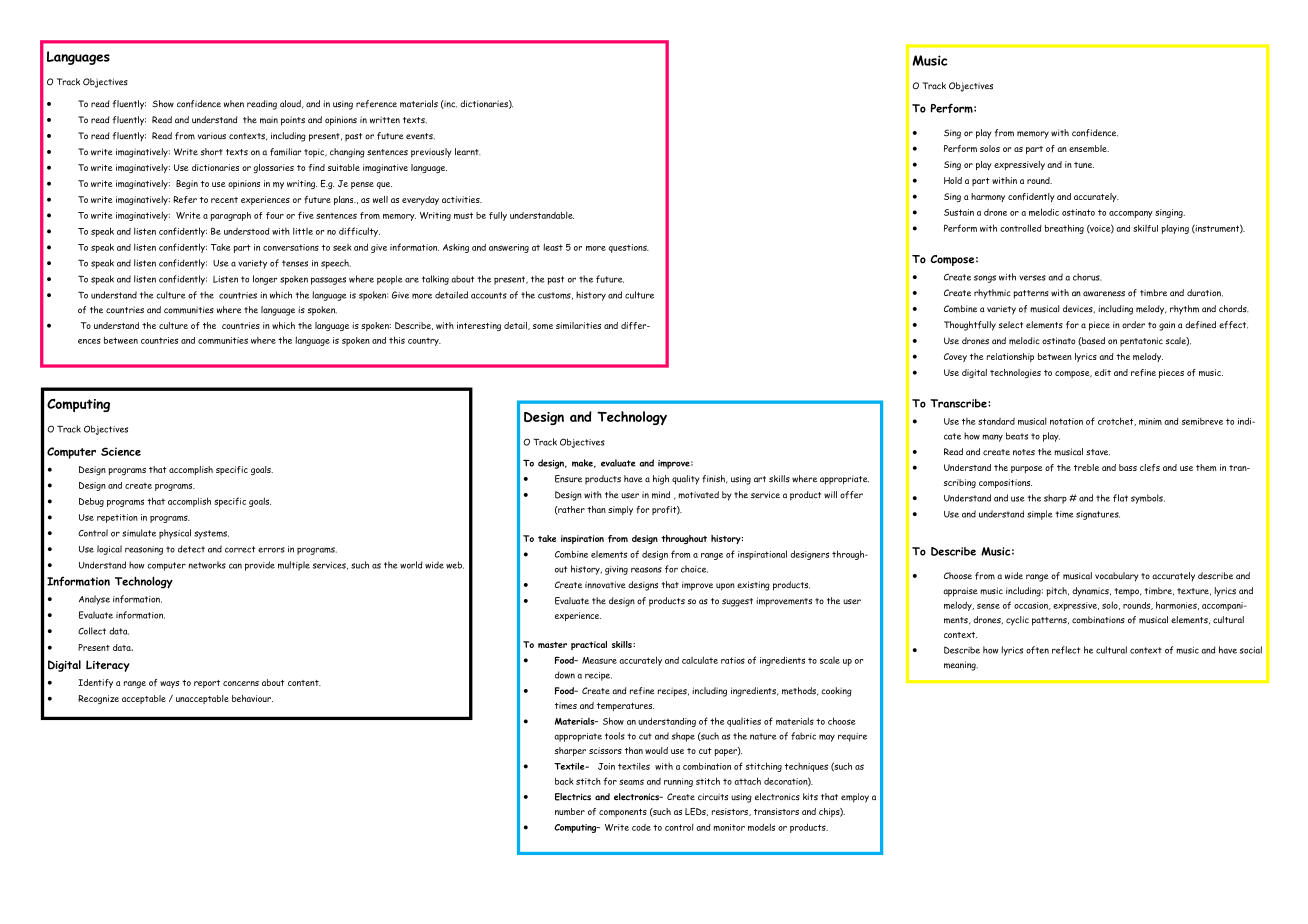  I want to click on ensemble, so click(1089, 148).
